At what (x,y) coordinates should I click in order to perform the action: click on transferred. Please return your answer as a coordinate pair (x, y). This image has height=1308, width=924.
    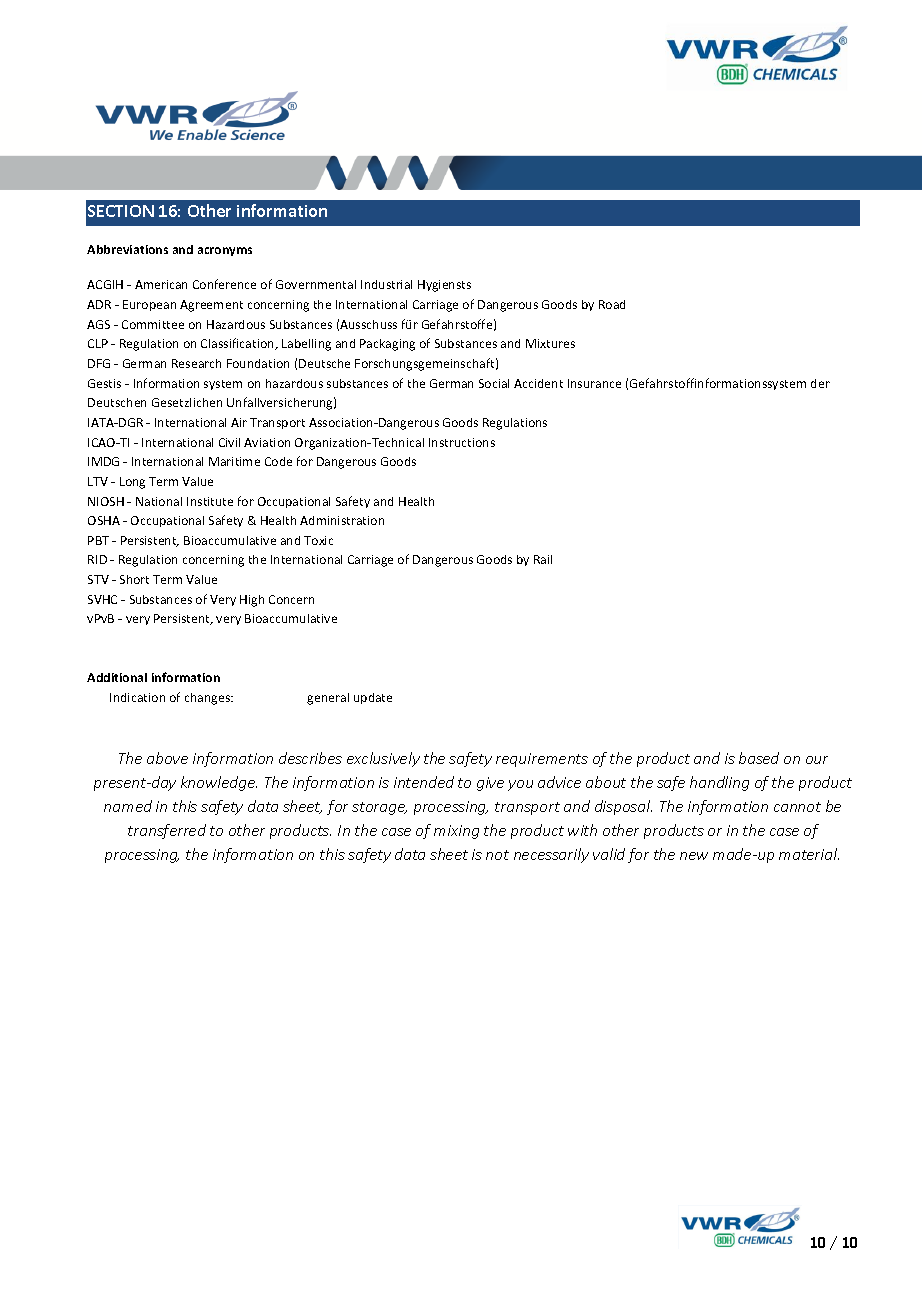
    Looking at the image, I should click on (167, 831).
